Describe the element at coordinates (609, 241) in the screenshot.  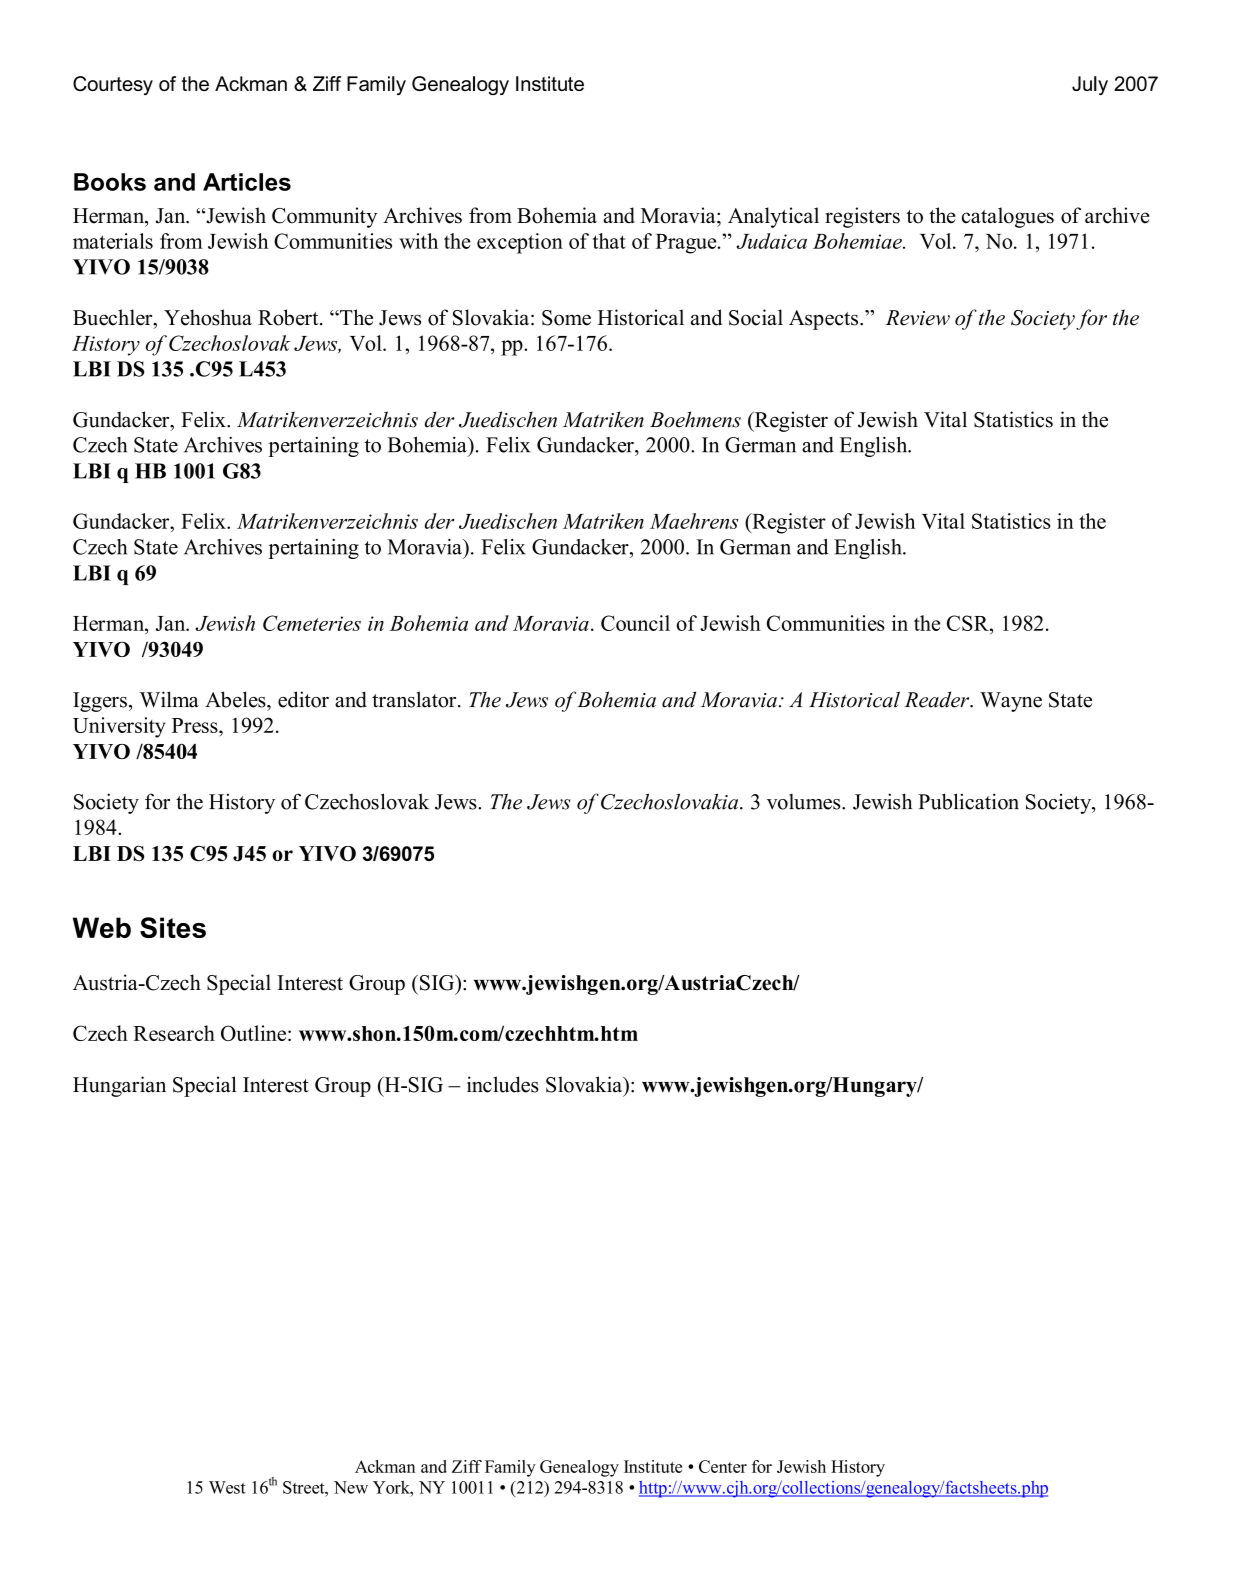
I see `that` at that location.
